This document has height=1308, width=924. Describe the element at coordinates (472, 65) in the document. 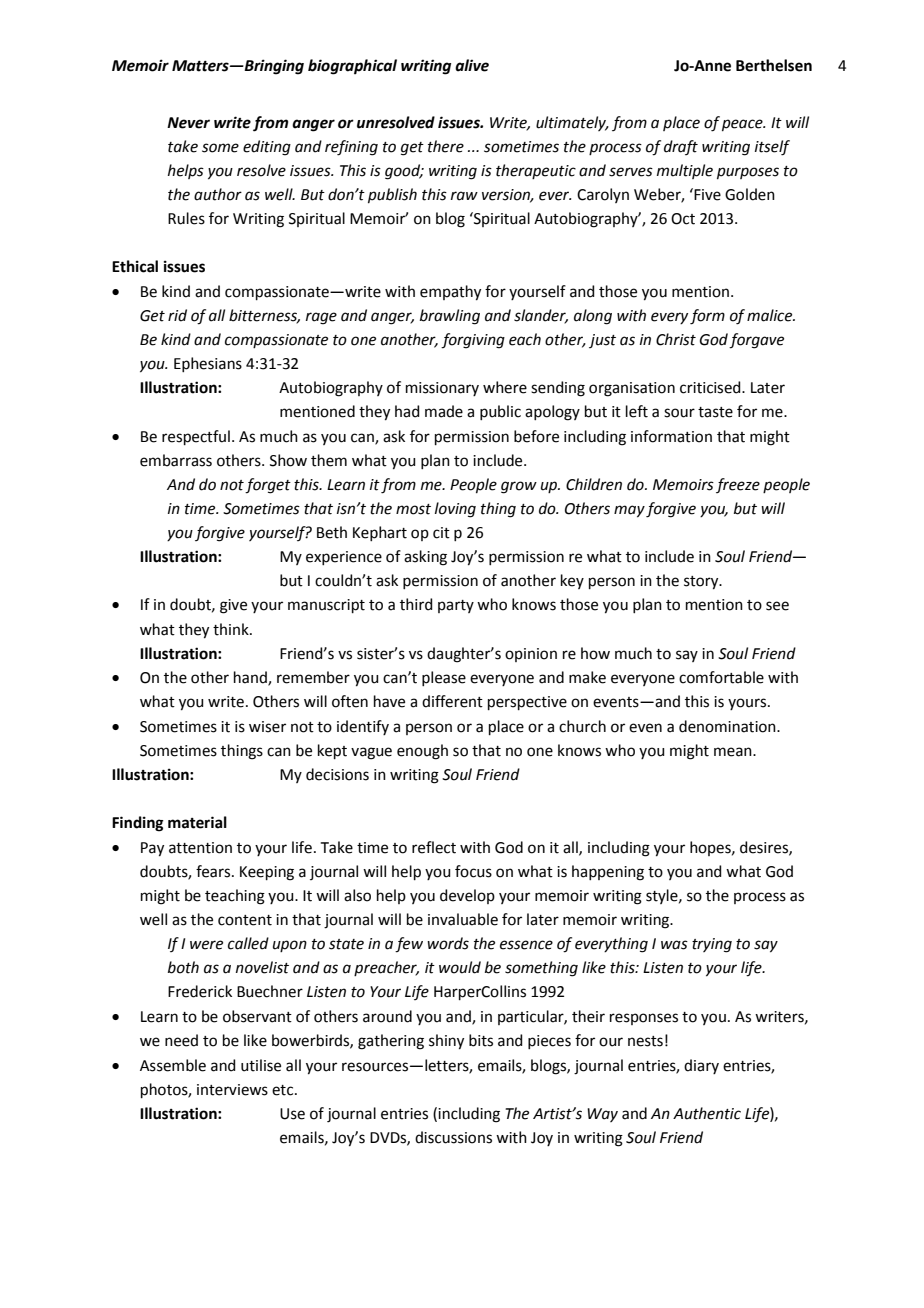

I see `alive` at that location.
